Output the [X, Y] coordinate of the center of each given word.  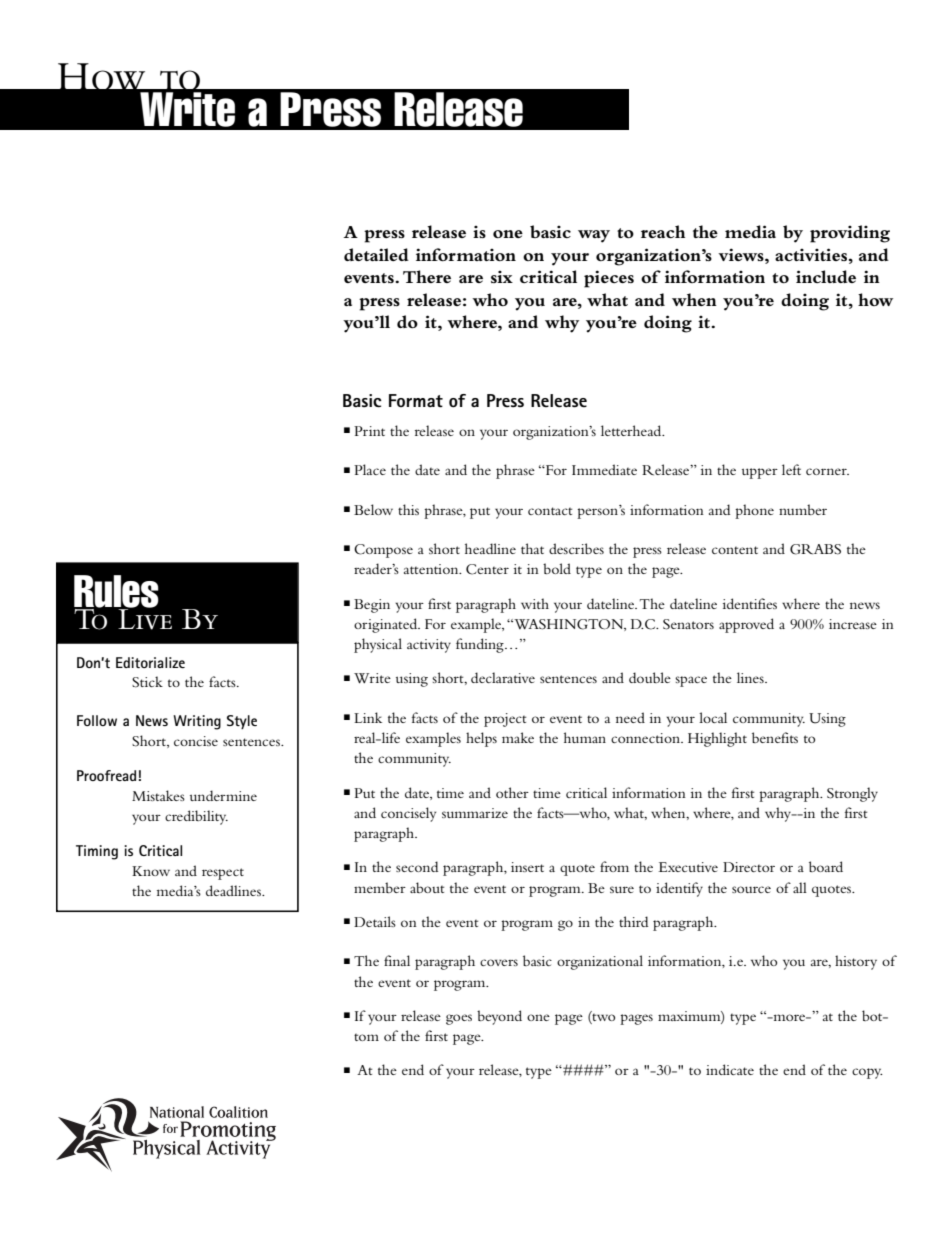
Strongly [852, 794]
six [502, 277]
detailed [376, 254]
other [512, 792]
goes [459, 1019]
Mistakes [158, 795]
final [397, 960]
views [742, 254]
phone [754, 511]
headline [490, 548]
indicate [730, 1069]
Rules [116, 592]
